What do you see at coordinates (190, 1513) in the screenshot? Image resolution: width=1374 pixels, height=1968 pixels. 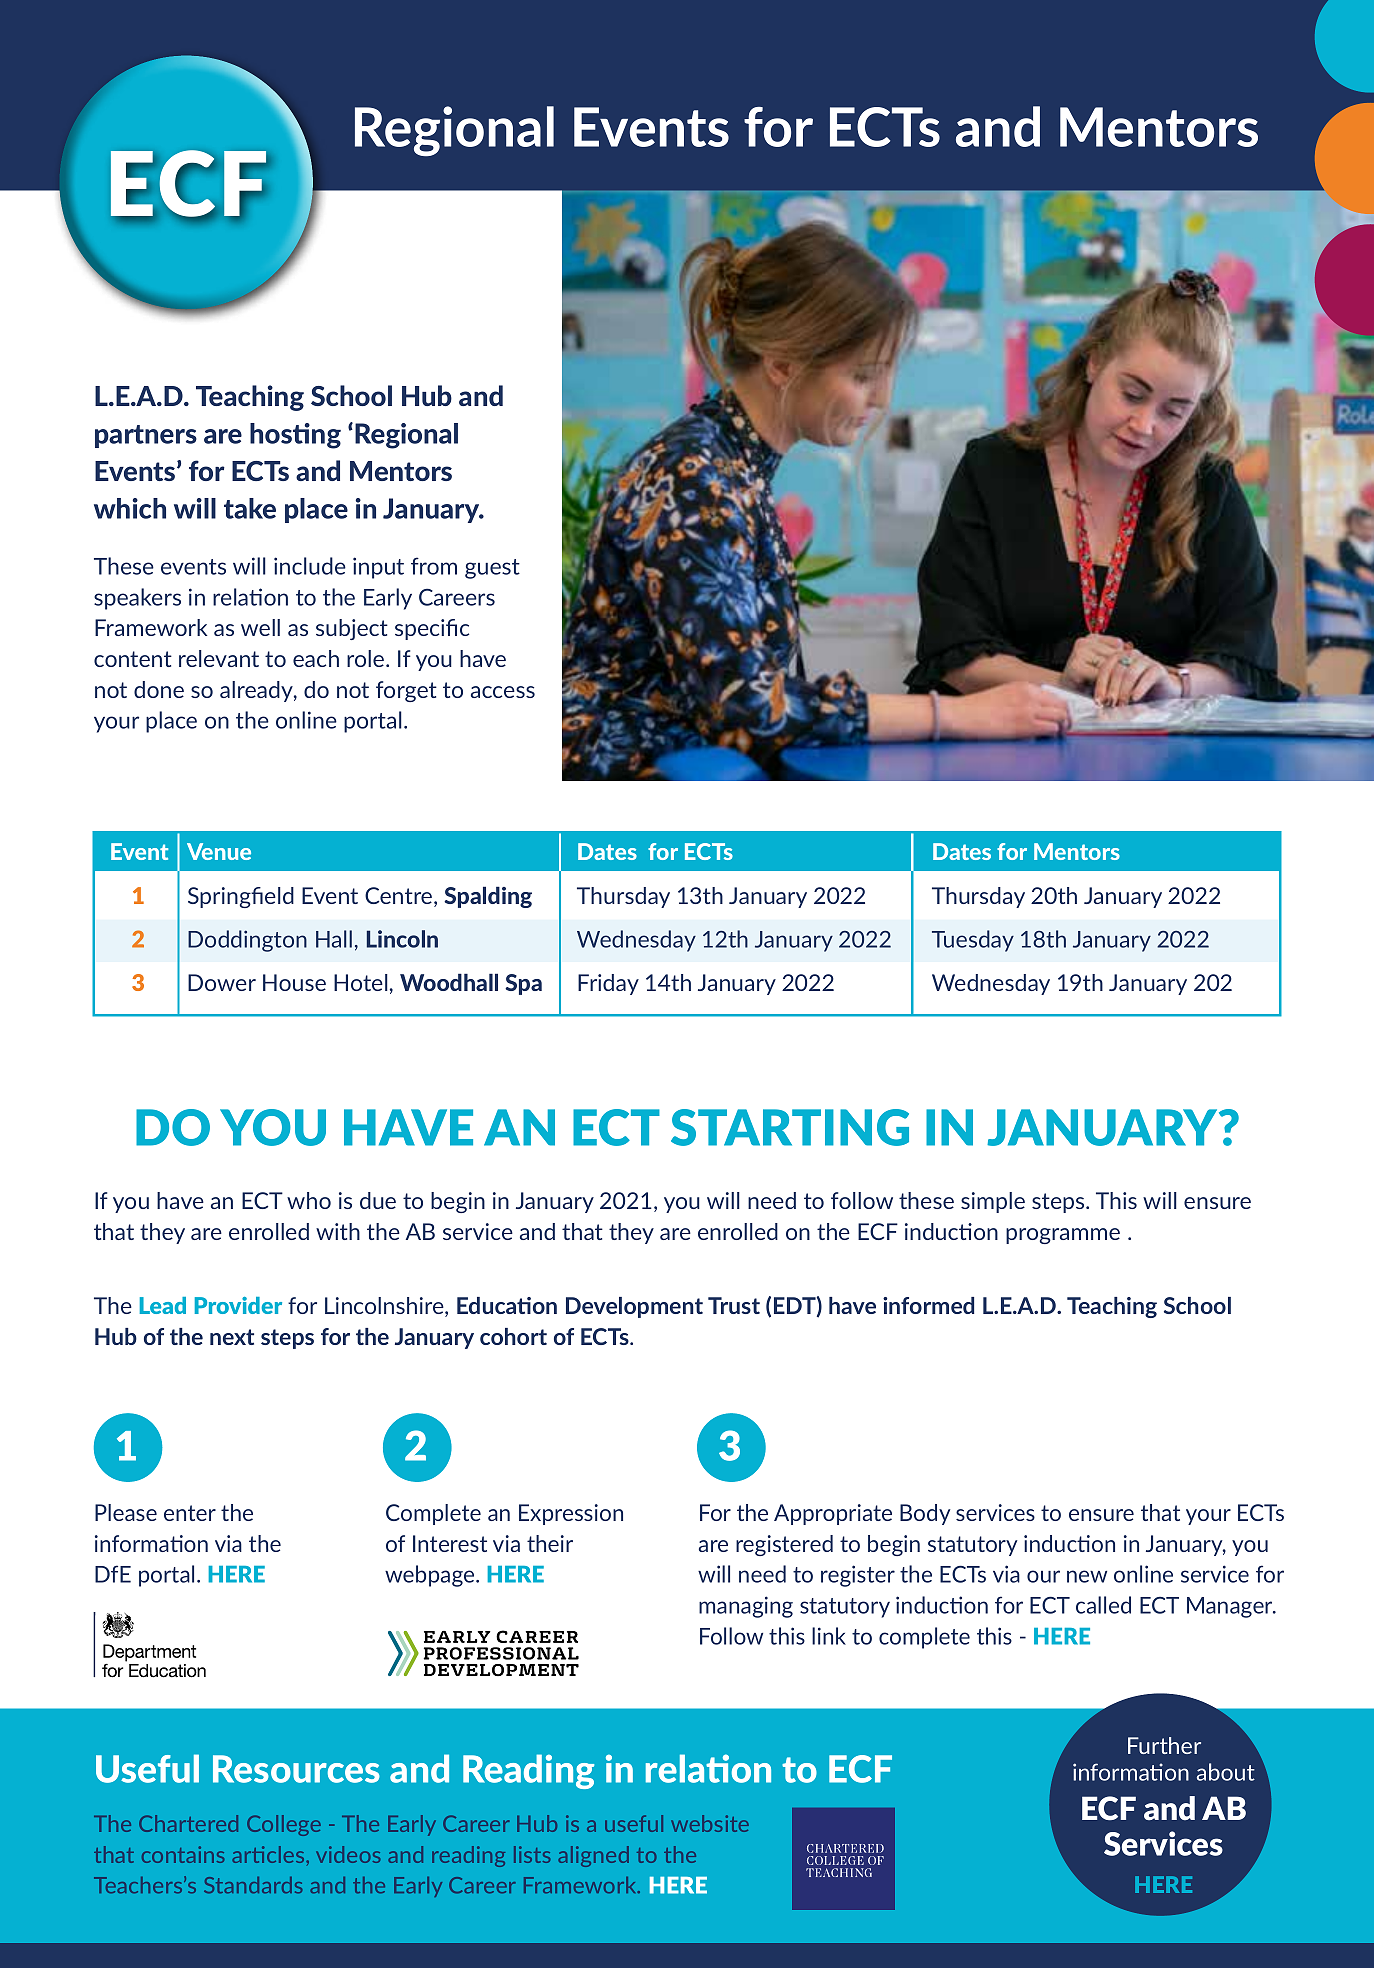 I see `enter` at bounding box center [190, 1513].
